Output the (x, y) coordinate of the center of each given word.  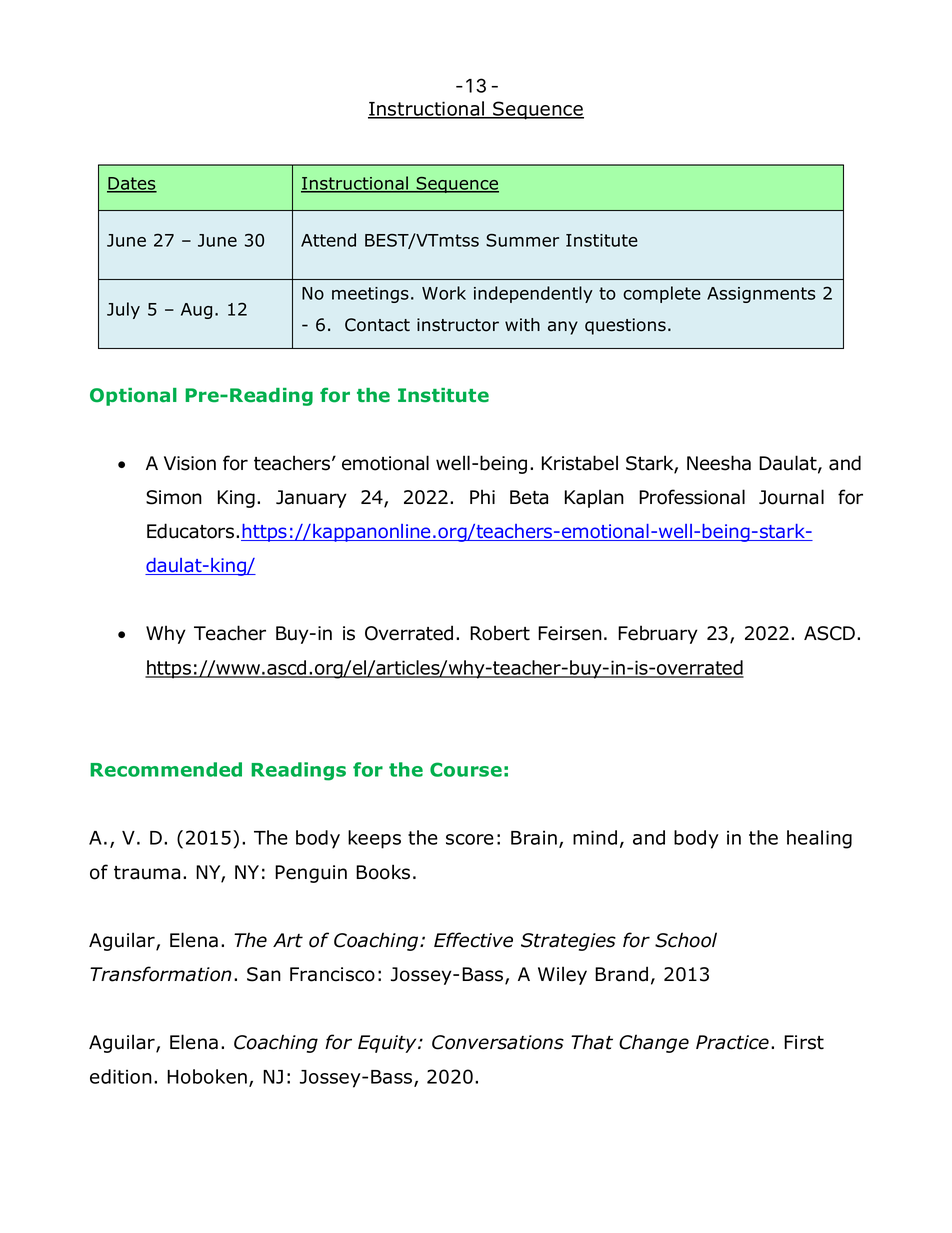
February (658, 634)
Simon (174, 497)
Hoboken (207, 1076)
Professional (692, 497)
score (470, 839)
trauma (147, 873)
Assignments (761, 295)
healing (819, 839)
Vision (190, 463)
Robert (500, 633)
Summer (522, 240)
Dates (132, 184)
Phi (482, 496)
